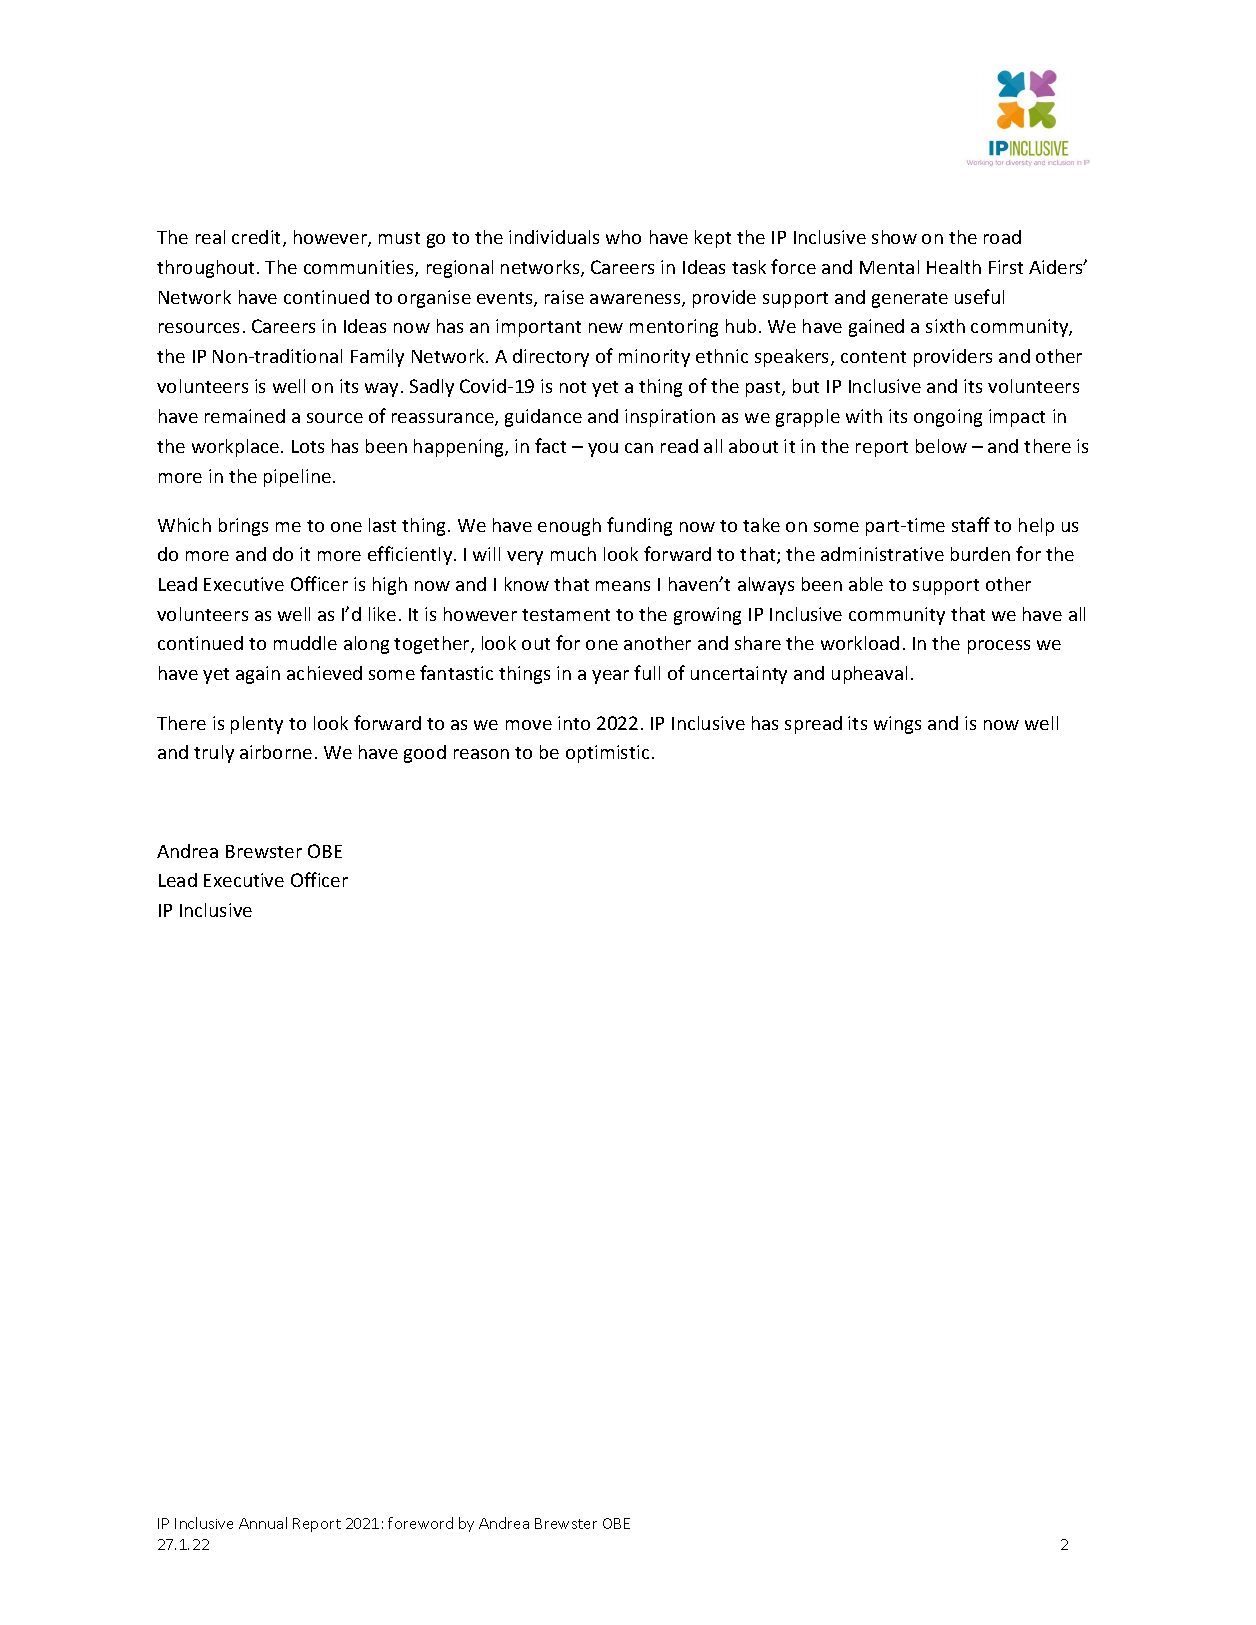 The height and width of the screenshot is (1625, 1256). I want to click on awareness, so click(636, 300).
